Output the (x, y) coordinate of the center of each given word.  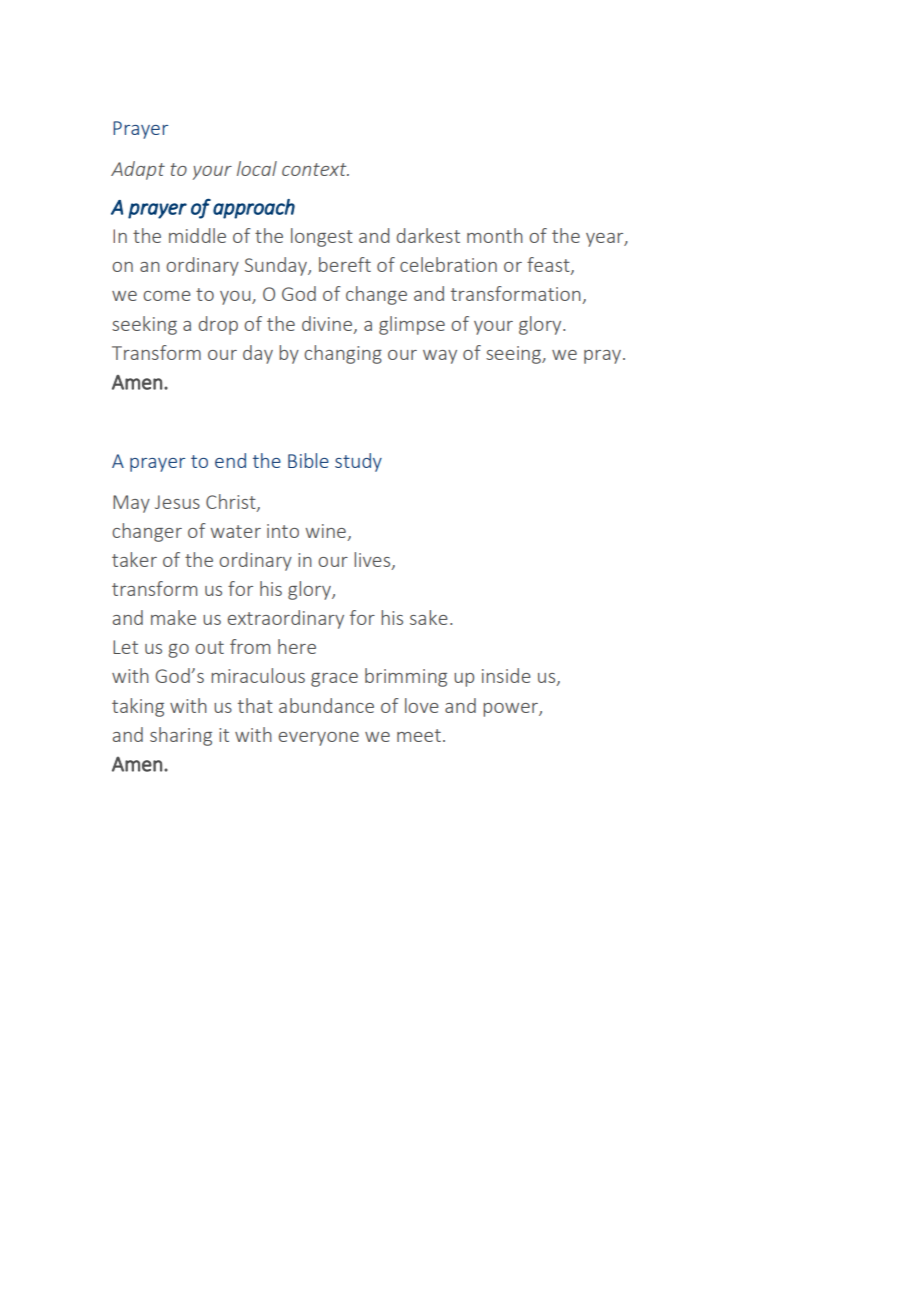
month (495, 235)
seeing (514, 355)
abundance (326, 705)
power (511, 710)
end (230, 460)
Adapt (138, 170)
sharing (181, 736)
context (315, 169)
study (358, 462)
